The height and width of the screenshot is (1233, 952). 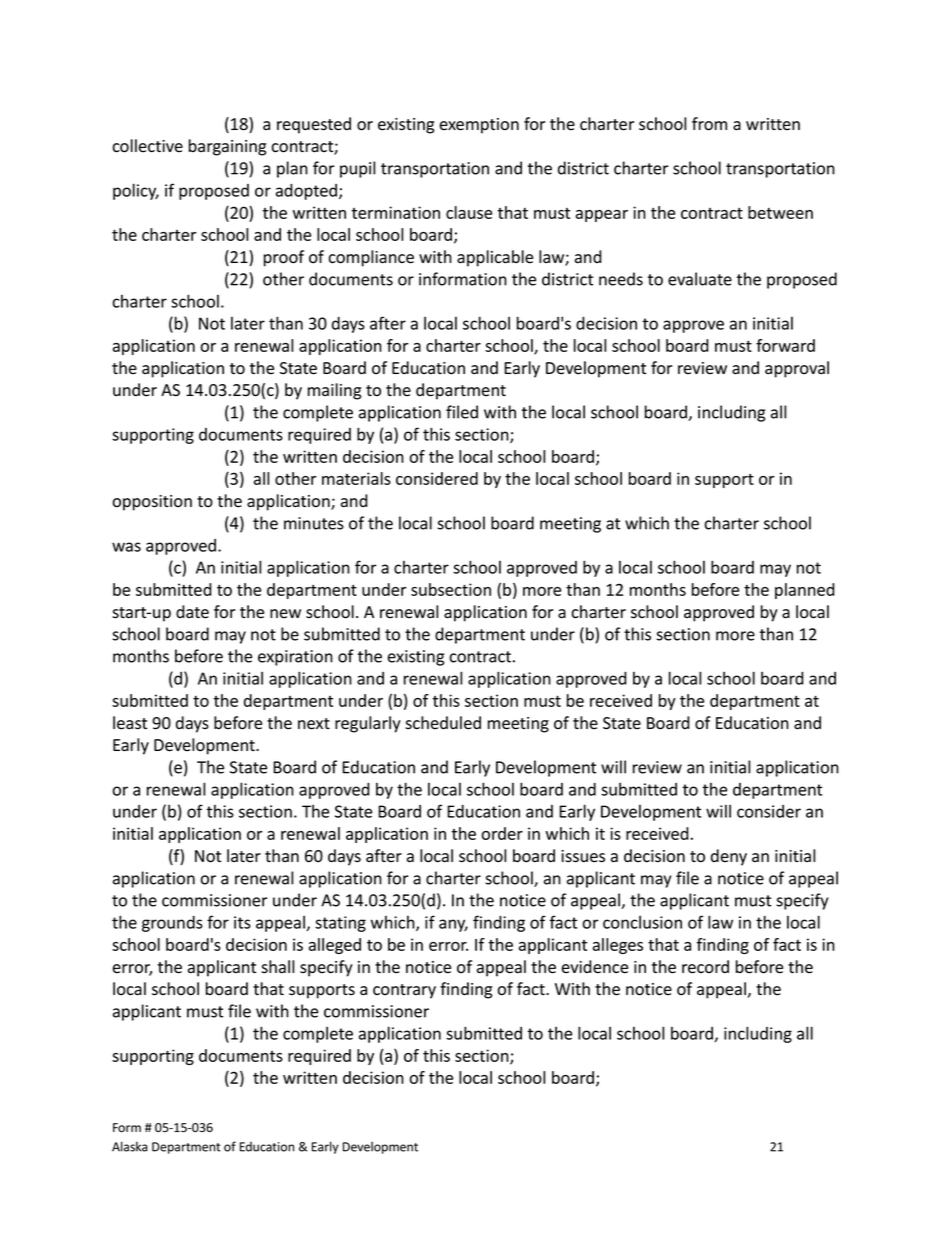 I want to click on Alaska, so click(x=130, y=1146).
